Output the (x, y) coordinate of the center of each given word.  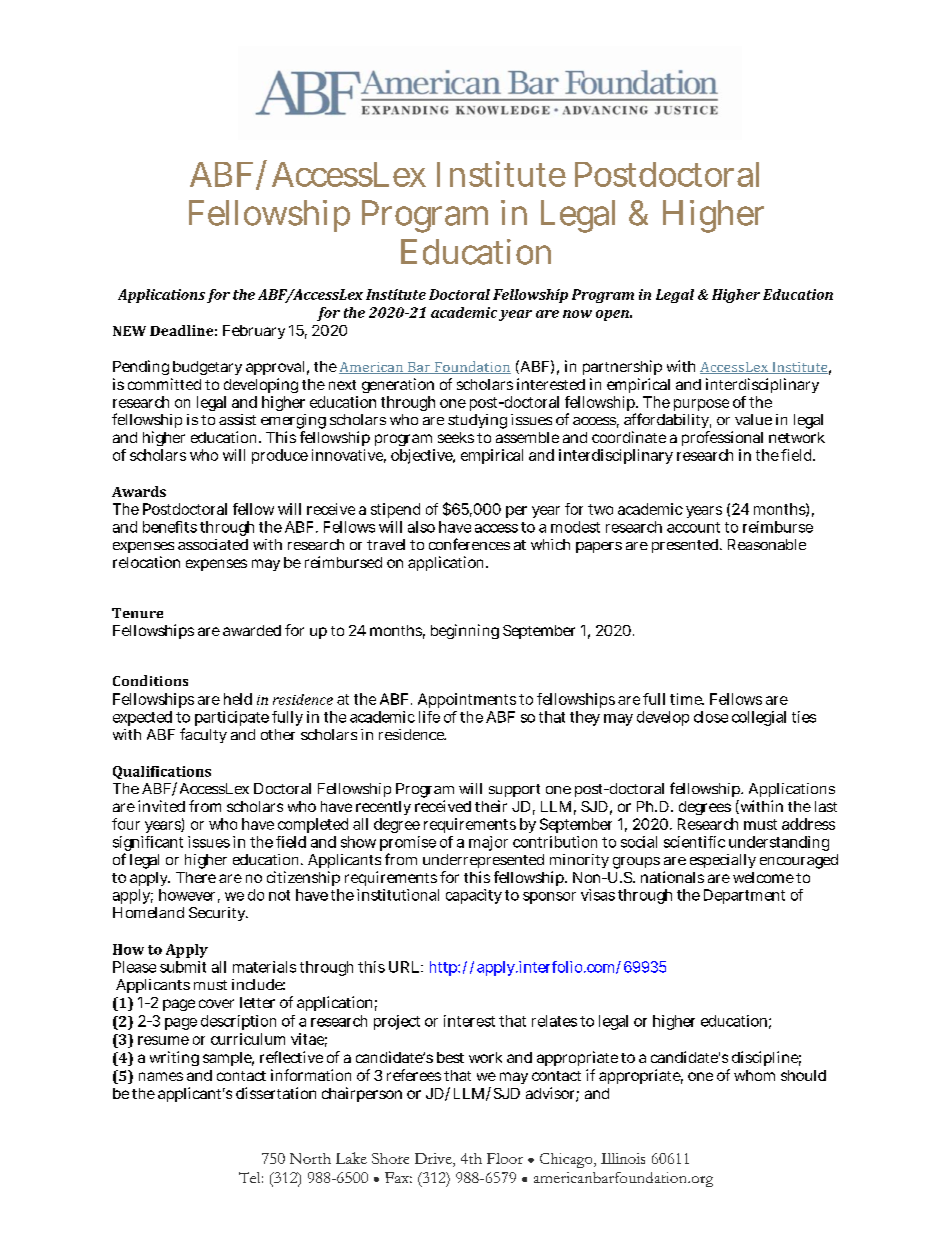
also (421, 527)
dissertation (276, 1093)
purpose (701, 405)
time (687, 699)
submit (183, 967)
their (491, 806)
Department (744, 896)
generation (398, 385)
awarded (252, 630)
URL (405, 967)
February (254, 332)
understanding (779, 843)
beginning (465, 631)
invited (161, 806)
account (693, 527)
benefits (170, 527)
